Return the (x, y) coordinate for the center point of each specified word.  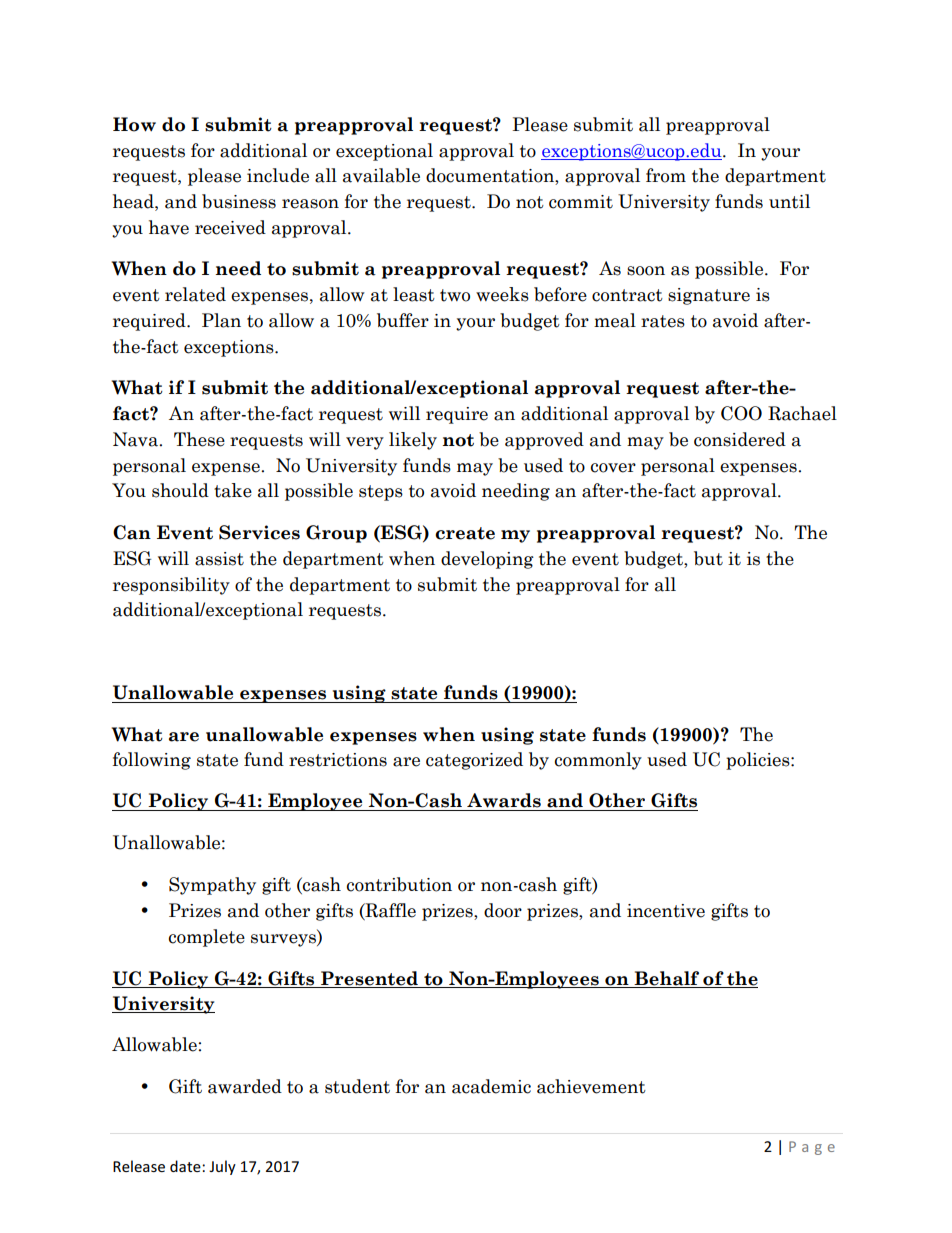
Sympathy (212, 886)
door (503, 910)
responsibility (171, 586)
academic (491, 1086)
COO (741, 413)
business (239, 201)
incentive (666, 911)
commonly (598, 761)
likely (413, 441)
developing (487, 560)
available (381, 175)
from (666, 175)
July (222, 1167)
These (199, 439)
